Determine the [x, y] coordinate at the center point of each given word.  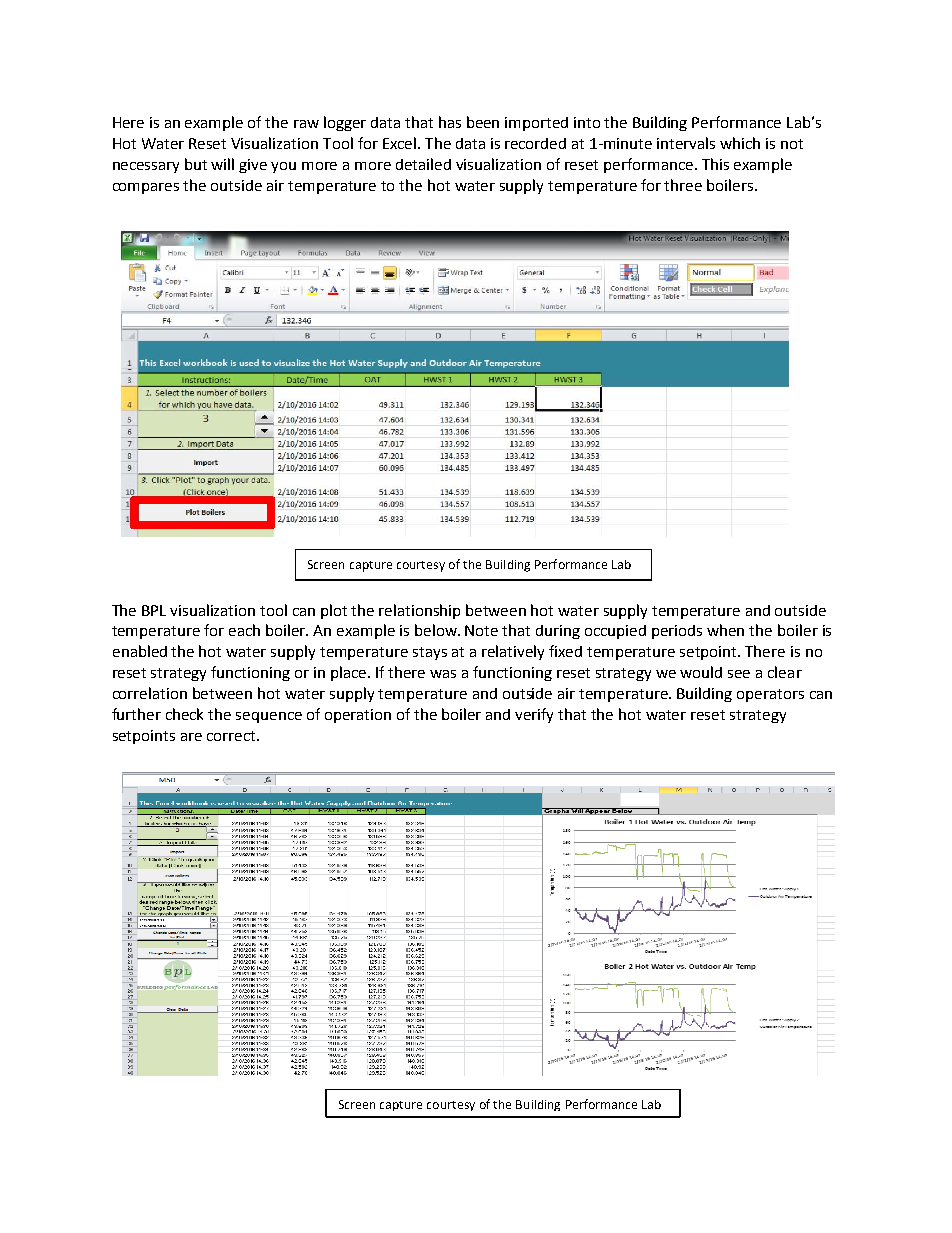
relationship [419, 611]
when [725, 630]
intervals [686, 143]
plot [334, 611]
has [450, 122]
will [222, 164]
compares [146, 188]
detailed [423, 164]
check [184, 714]
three [683, 185]
